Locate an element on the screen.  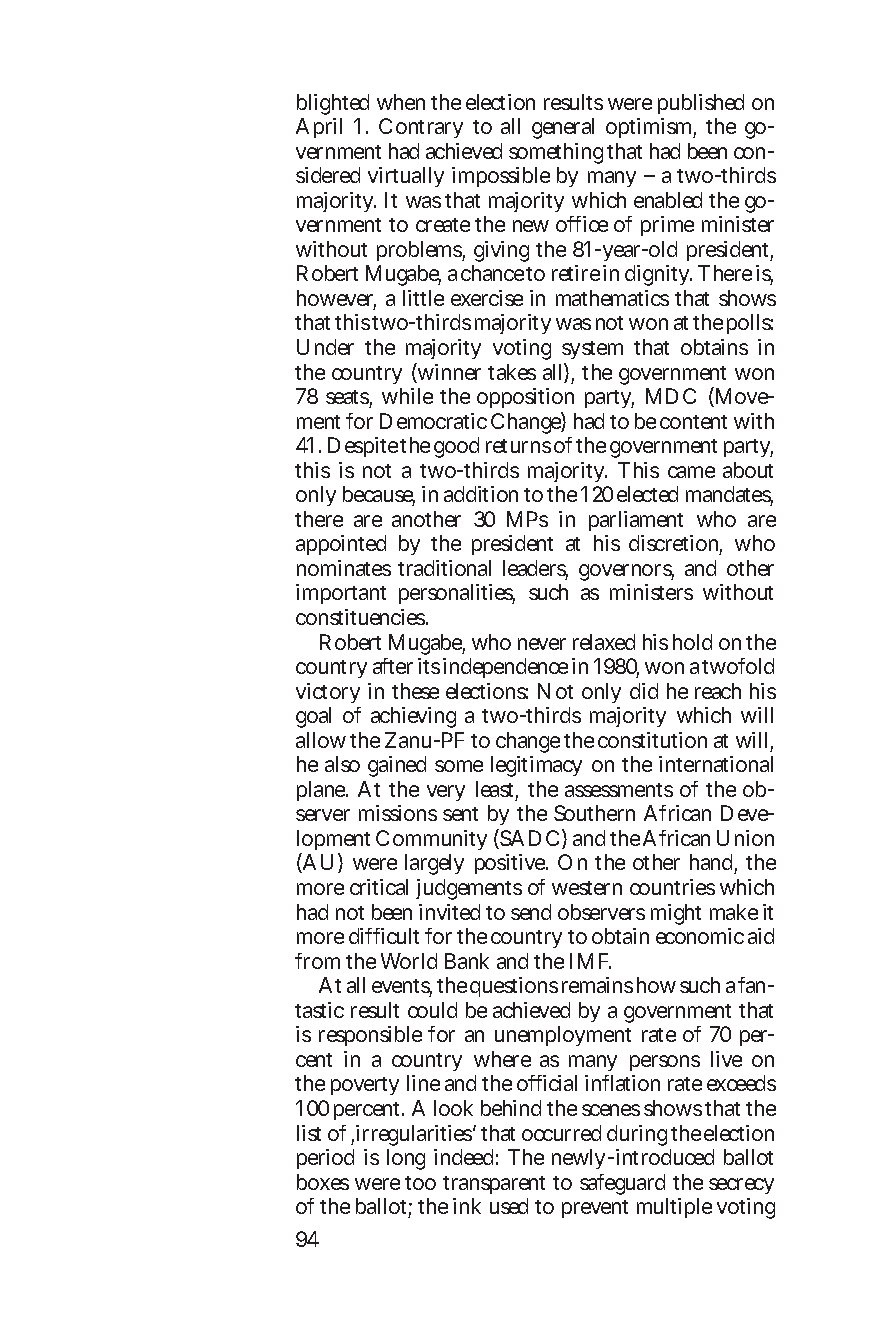
opposition is located at coordinates (525, 398).
